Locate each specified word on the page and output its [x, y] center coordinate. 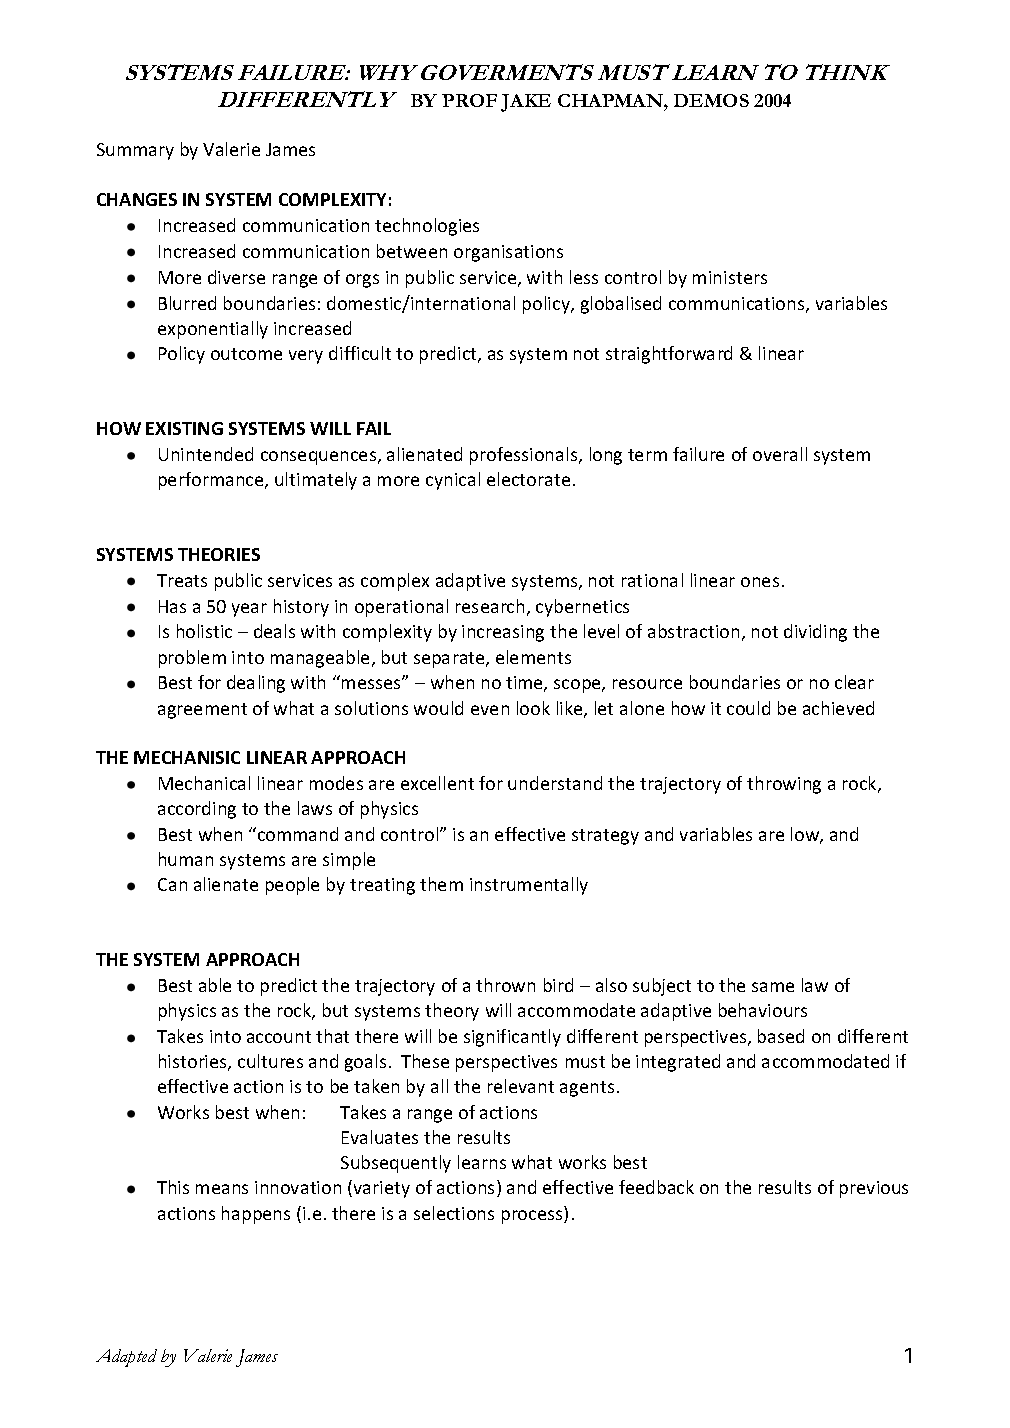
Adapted [126, 1358]
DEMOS [711, 100]
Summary [135, 151]
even [490, 710]
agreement [202, 711]
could [748, 708]
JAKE [526, 103]
